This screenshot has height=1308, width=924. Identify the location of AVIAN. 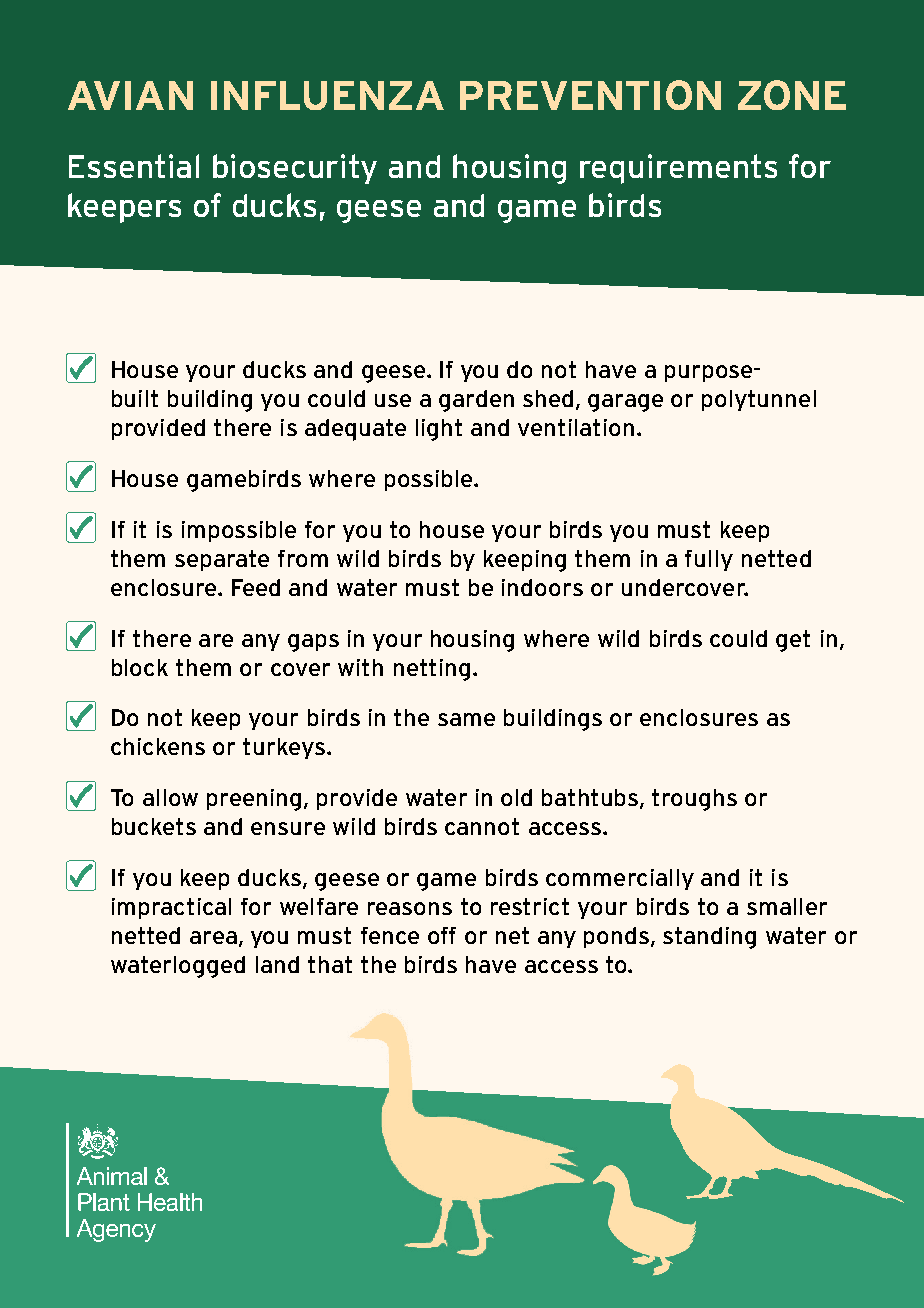
(130, 95).
